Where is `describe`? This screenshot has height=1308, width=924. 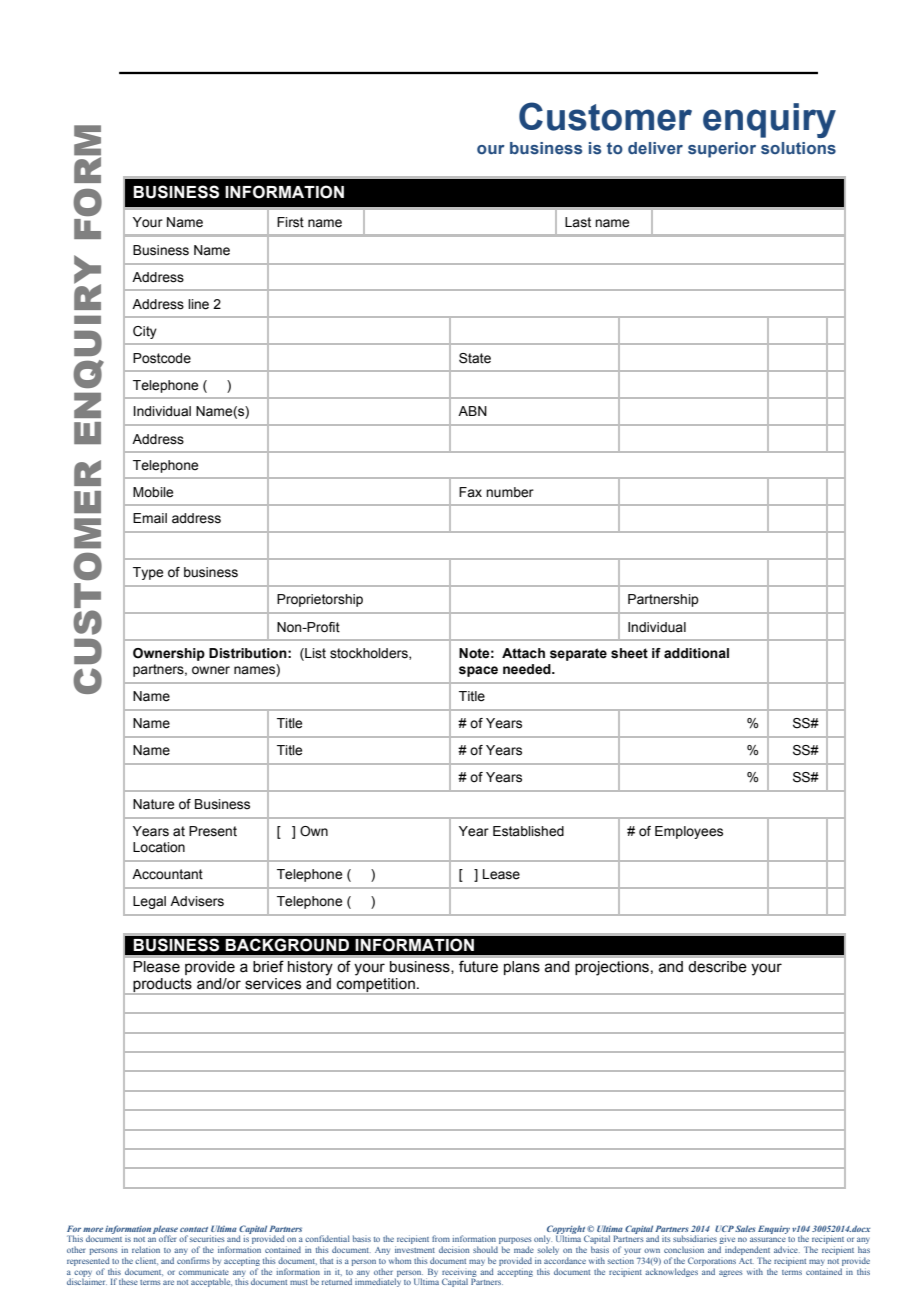 describe is located at coordinates (717, 966).
